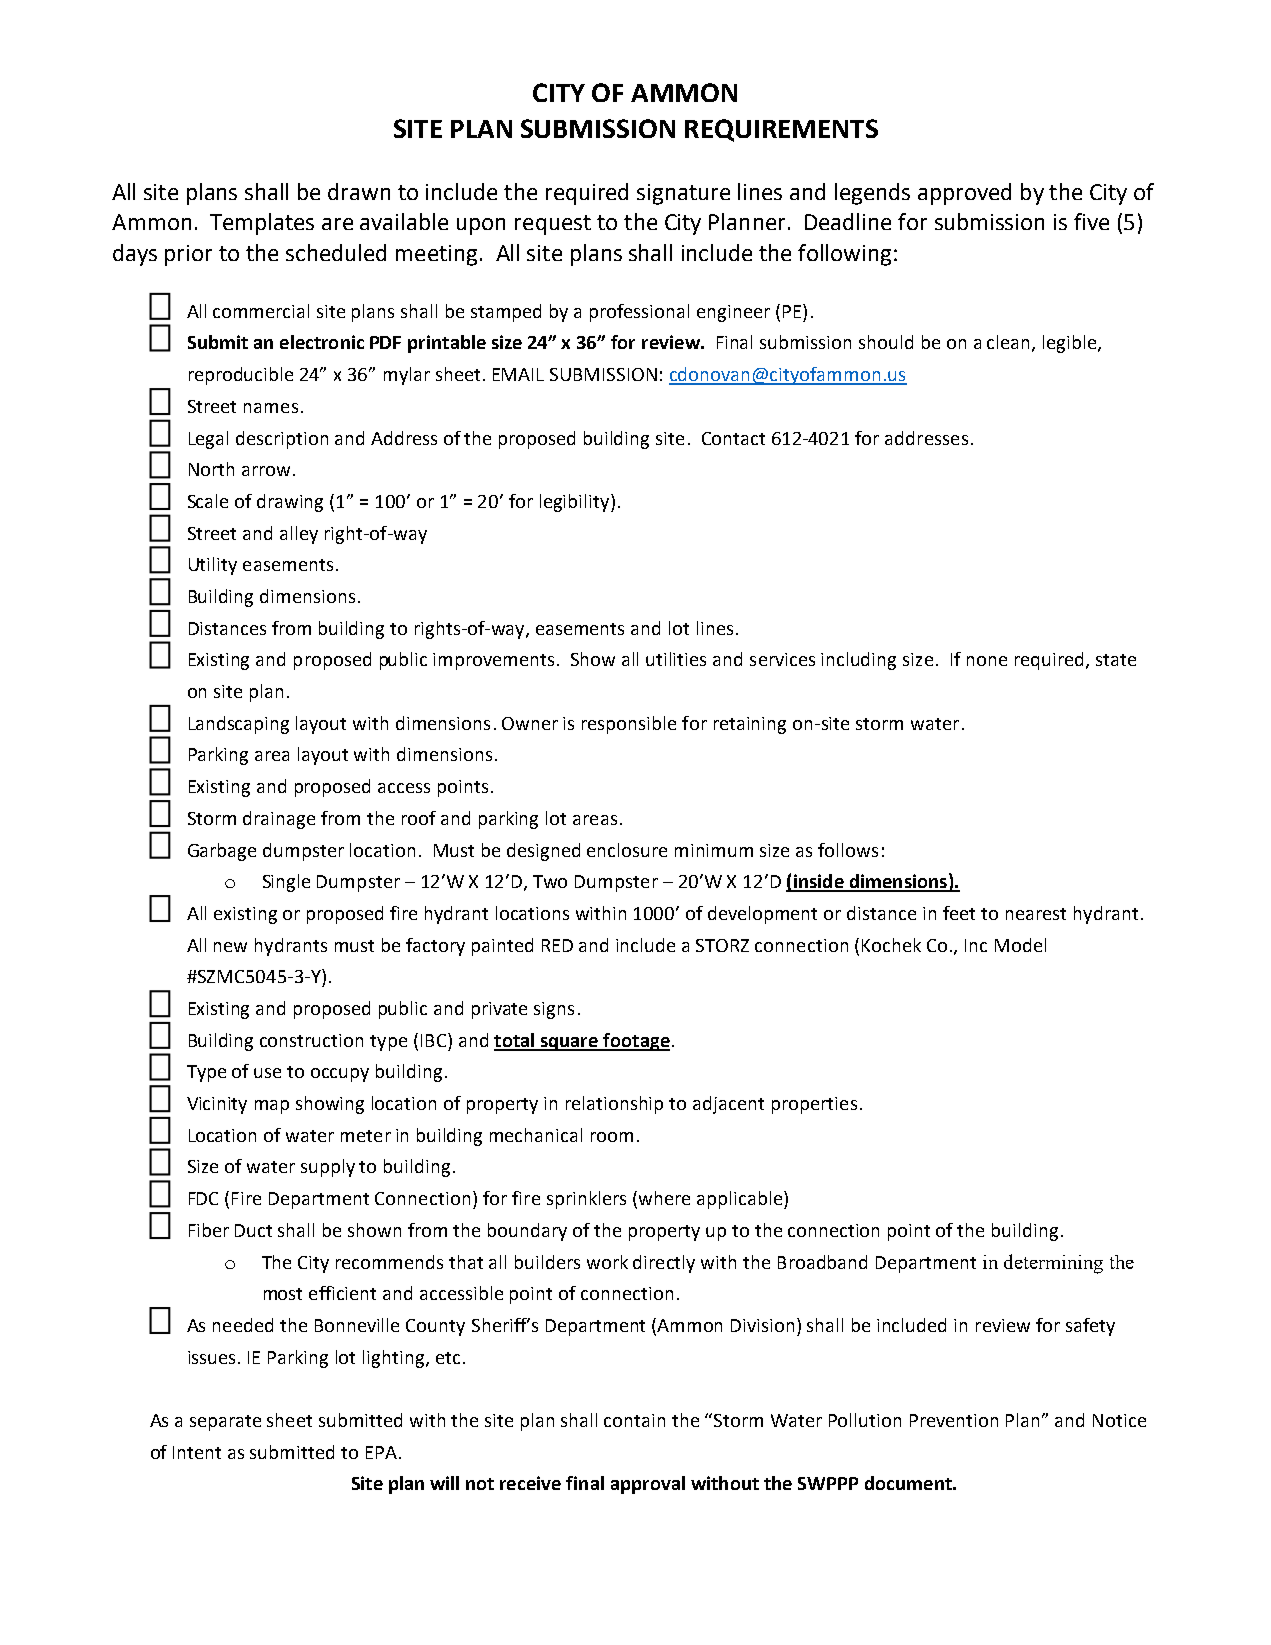 The width and height of the screenshot is (1271, 1645). I want to click on separate, so click(225, 1423).
